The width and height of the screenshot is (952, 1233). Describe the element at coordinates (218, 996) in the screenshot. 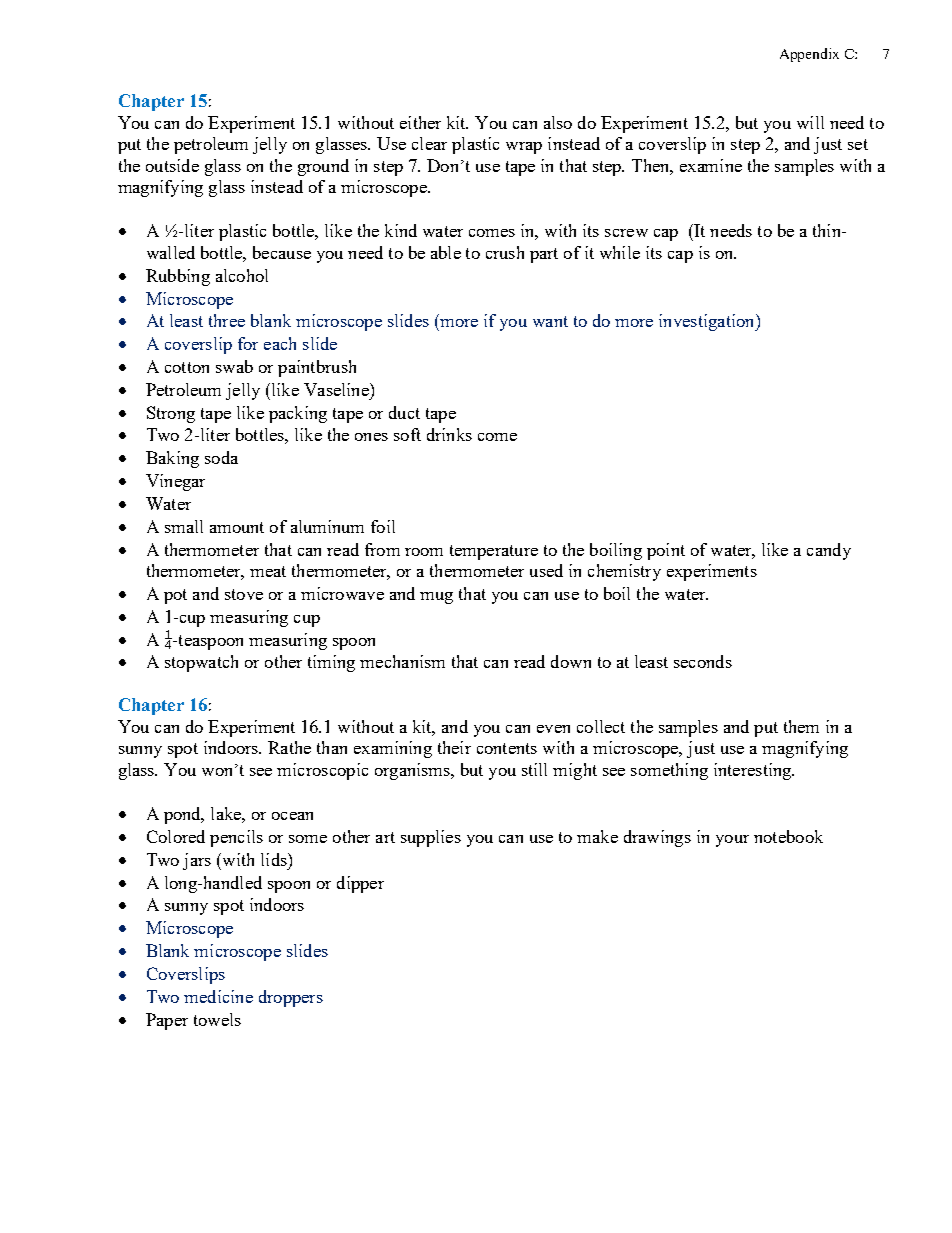

I see `medicine` at that location.
